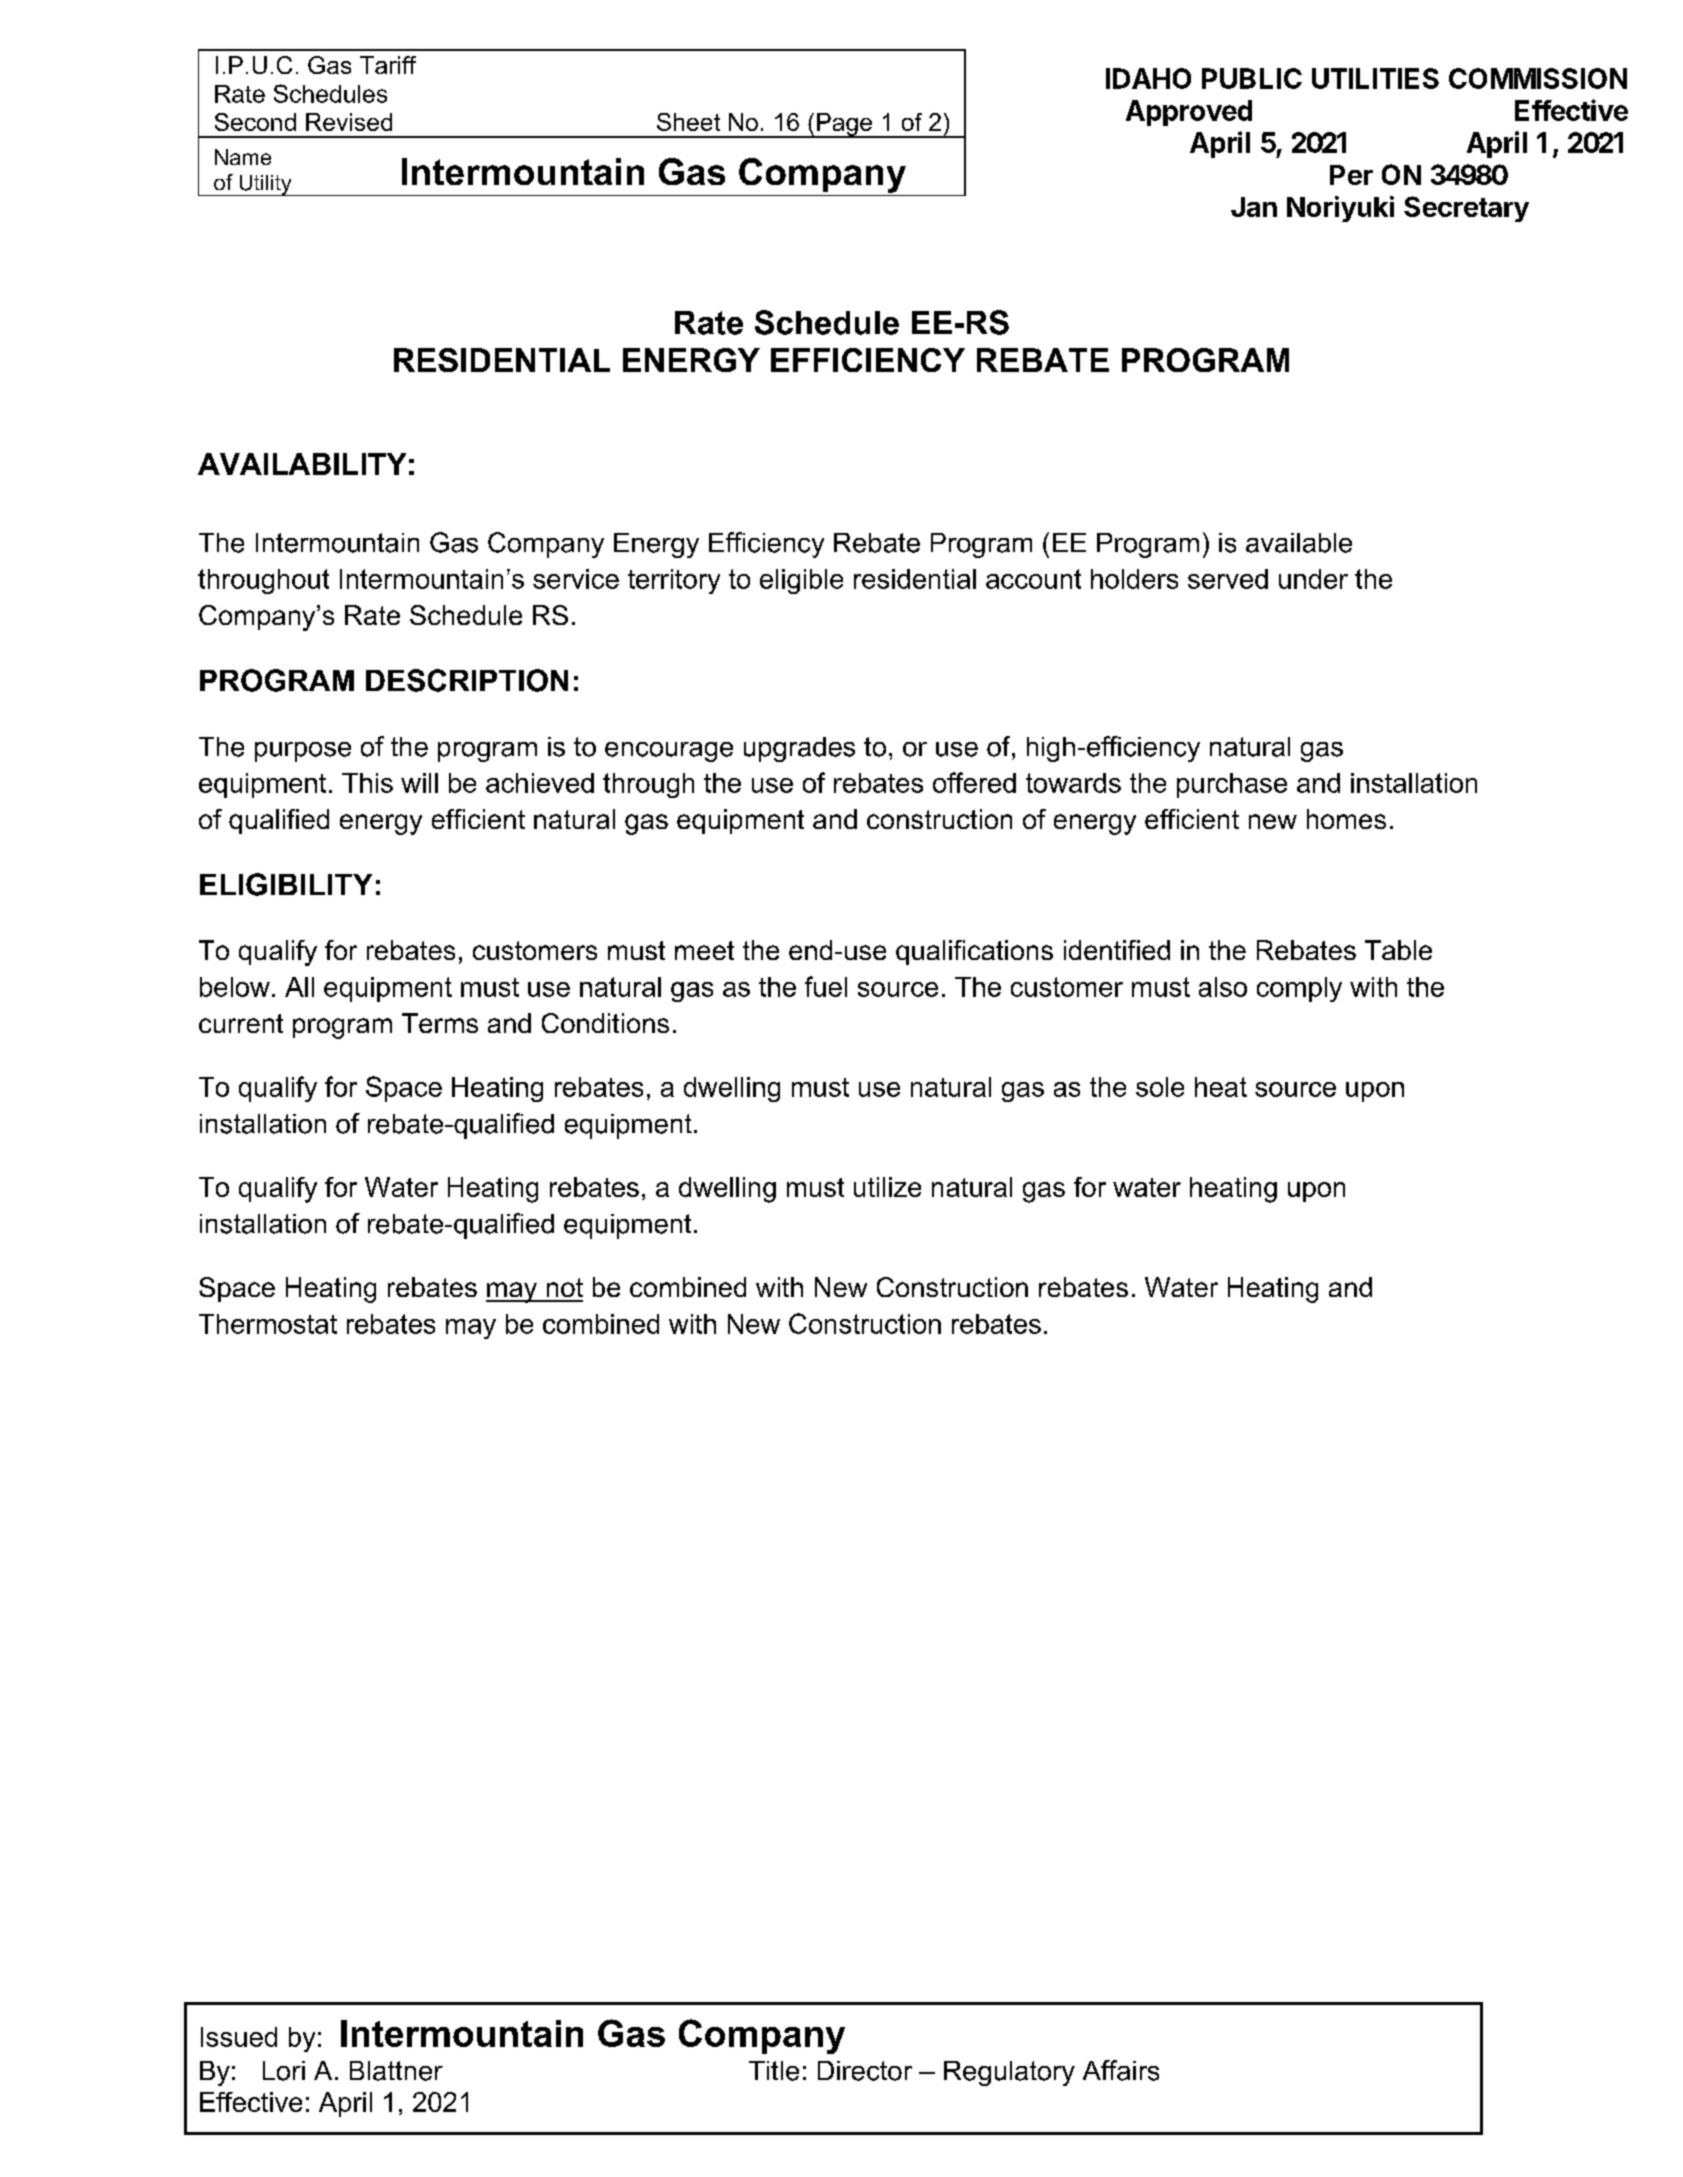  Describe the element at coordinates (1375, 78) in the screenshot. I see `UTILITIES` at that location.
